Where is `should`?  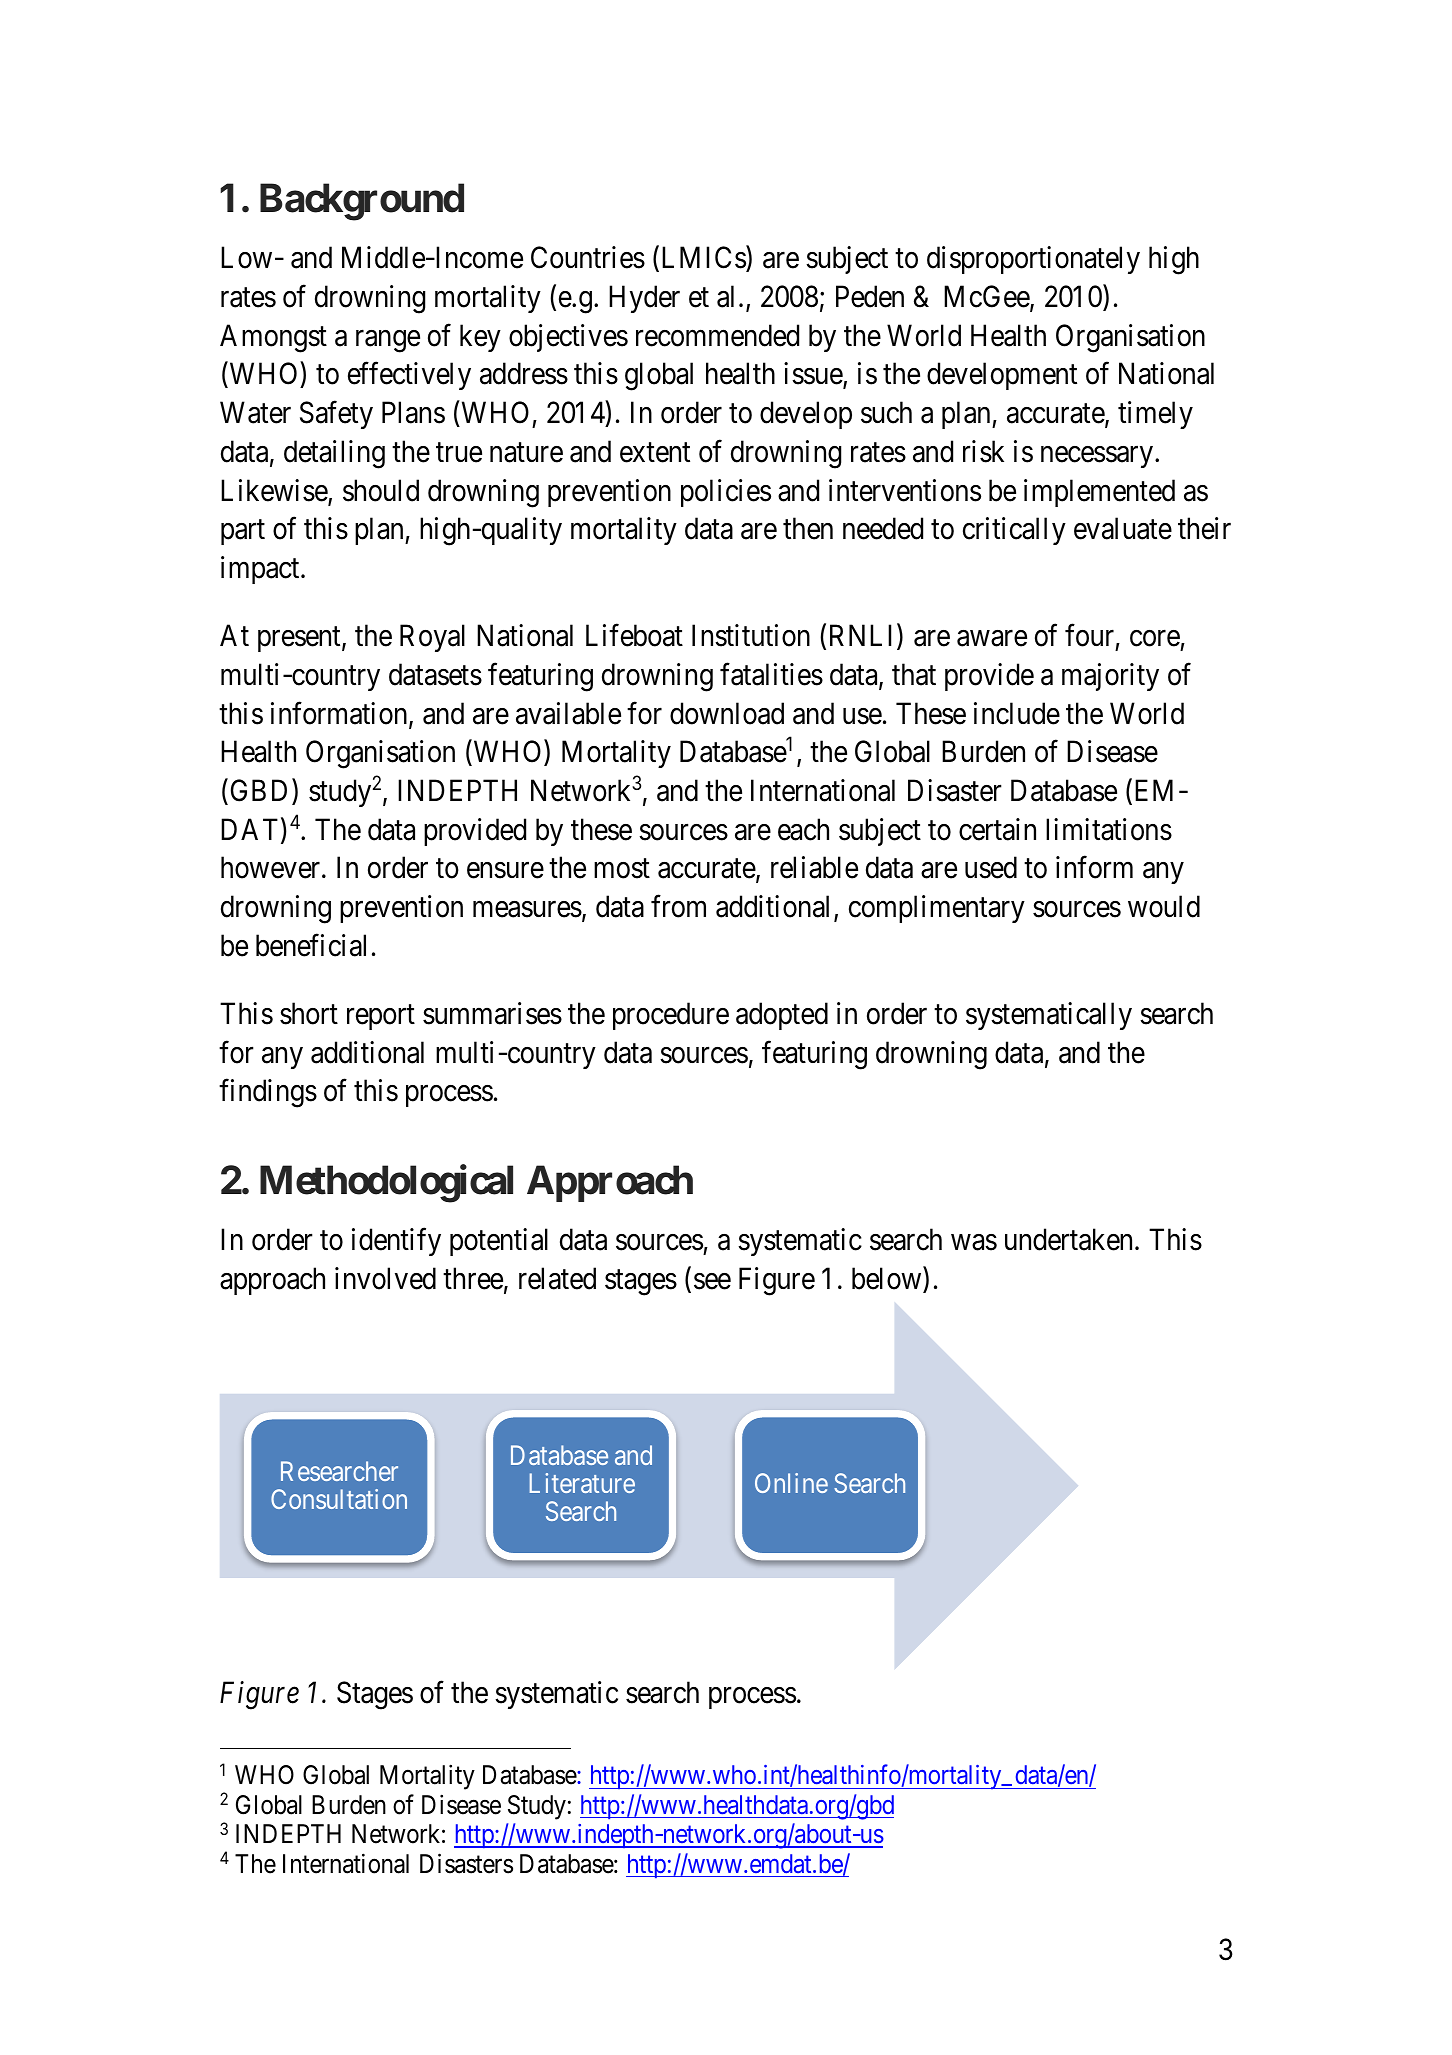
should is located at coordinates (381, 490).
